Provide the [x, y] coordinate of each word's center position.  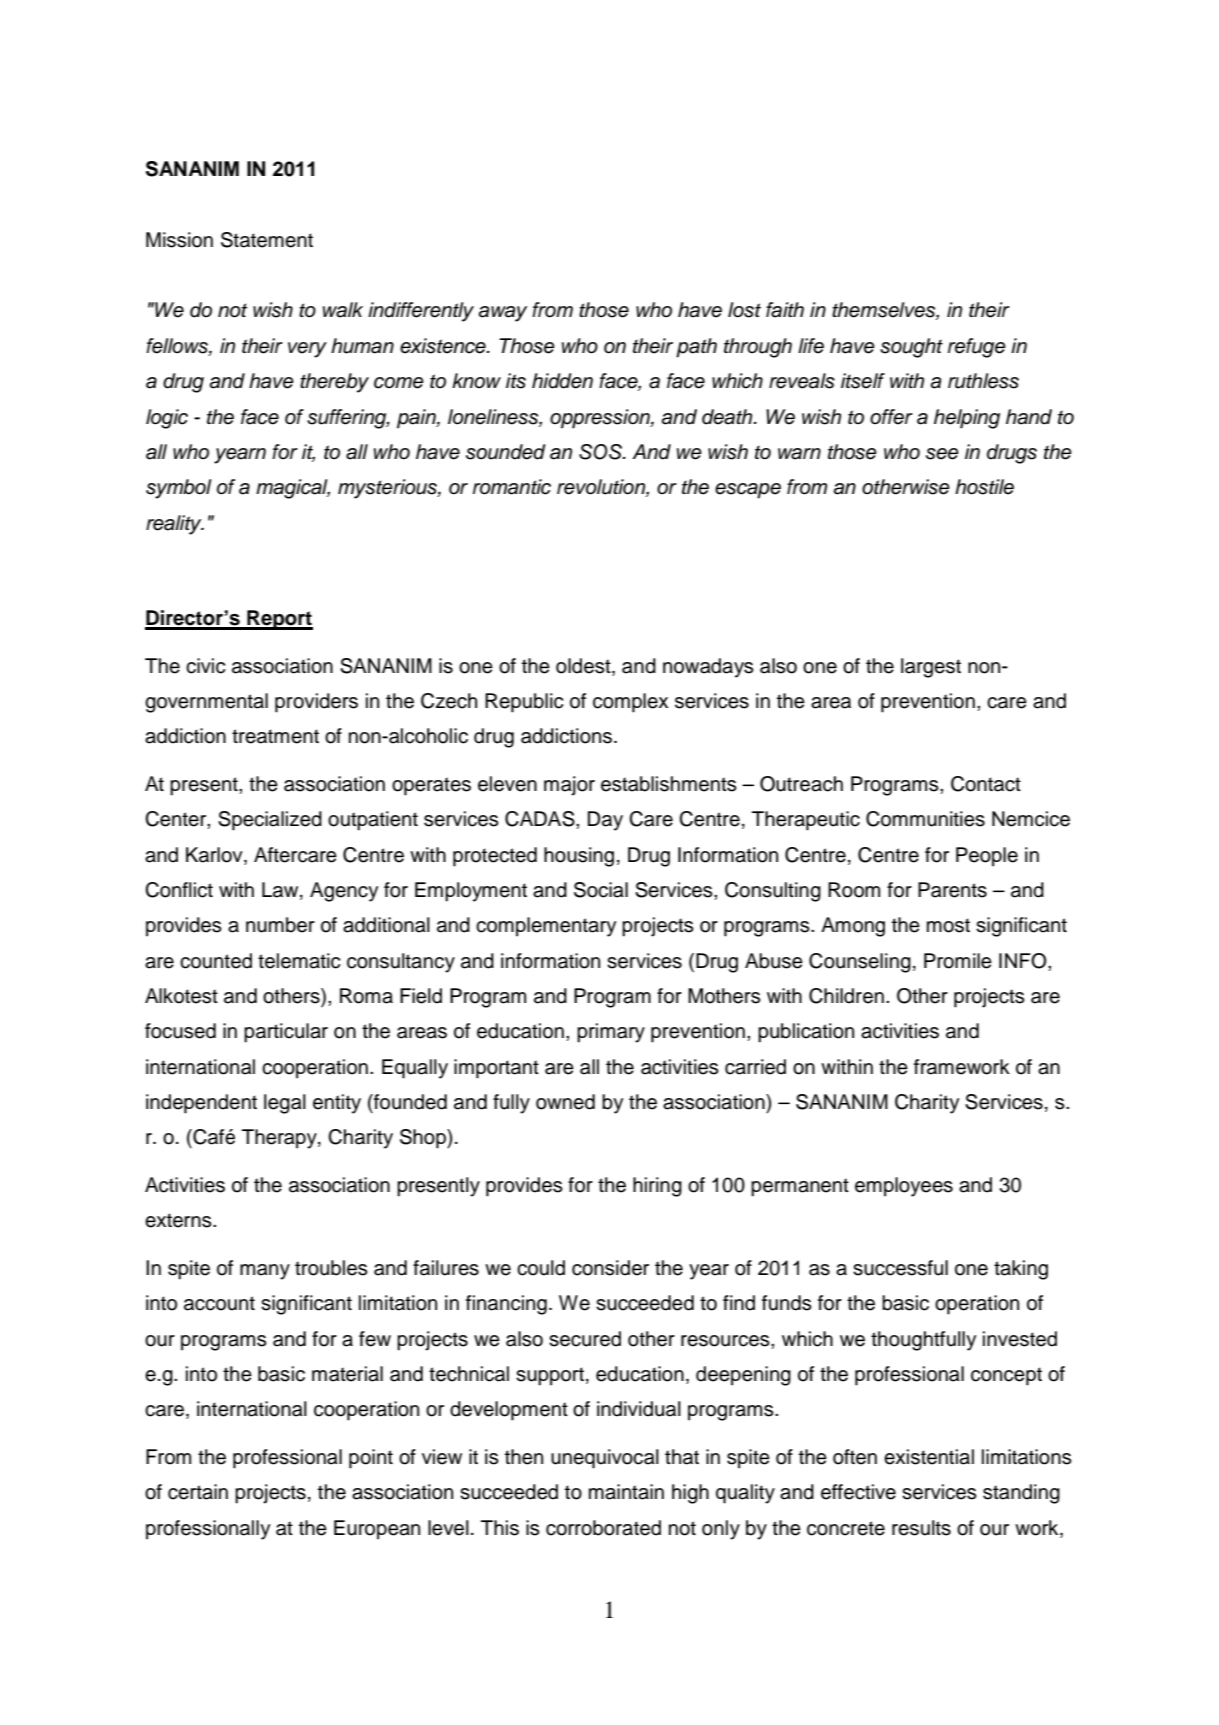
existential [929, 1457]
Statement [267, 240]
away [503, 314]
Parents [952, 890]
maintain [626, 1492]
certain [198, 1492]
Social [601, 890]
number [280, 925]
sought [911, 348]
